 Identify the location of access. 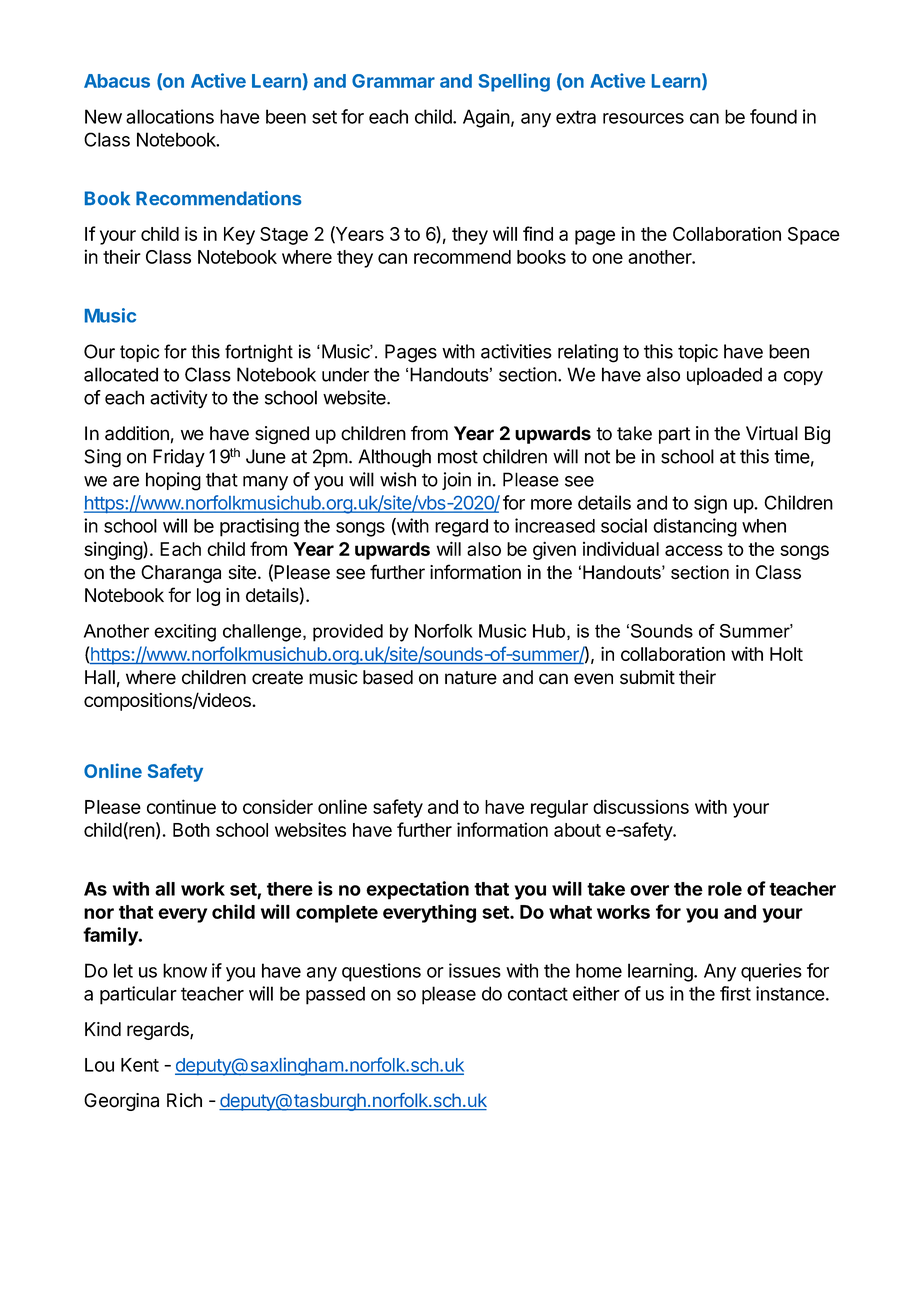
(694, 550).
